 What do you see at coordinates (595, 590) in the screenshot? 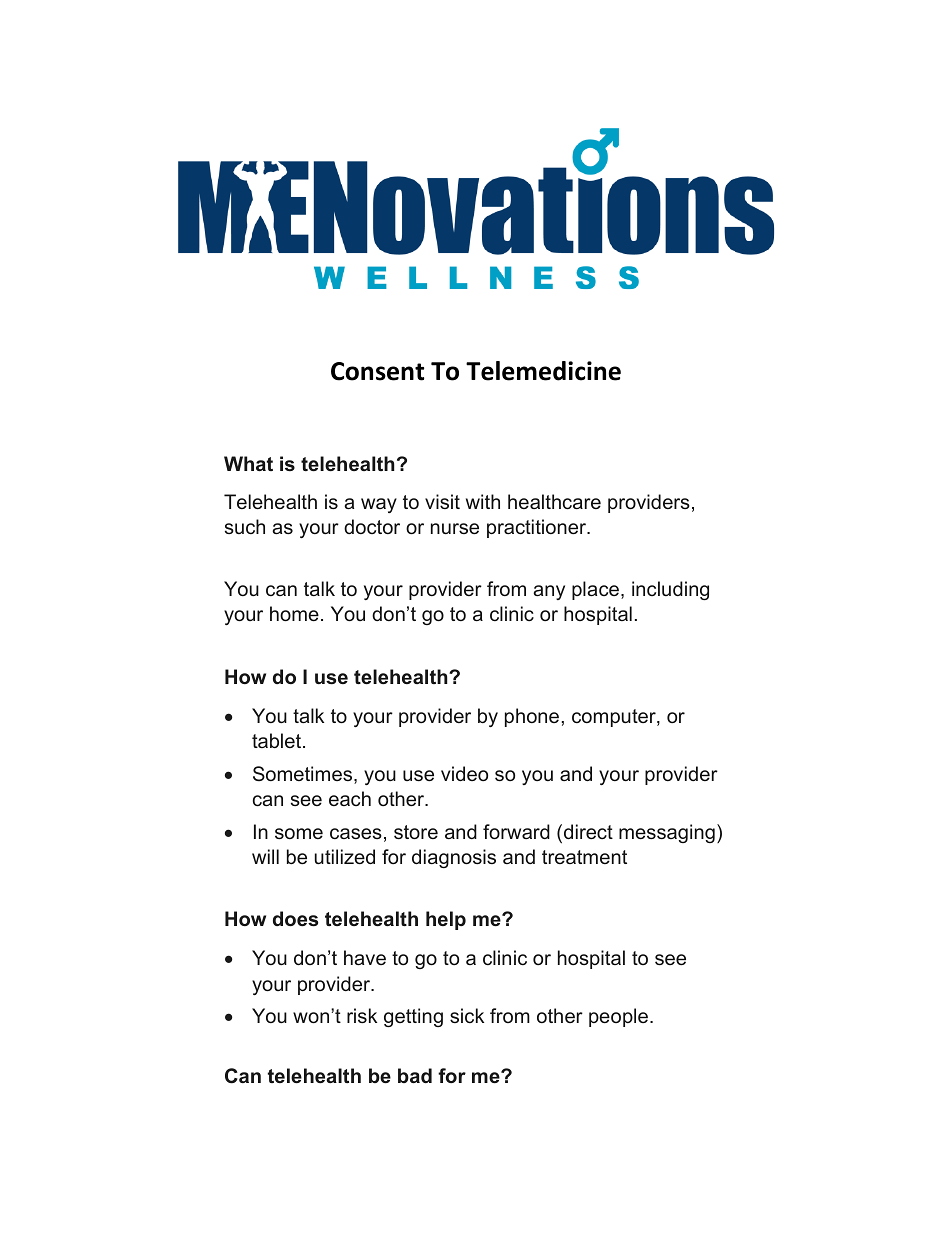
I see `place` at bounding box center [595, 590].
